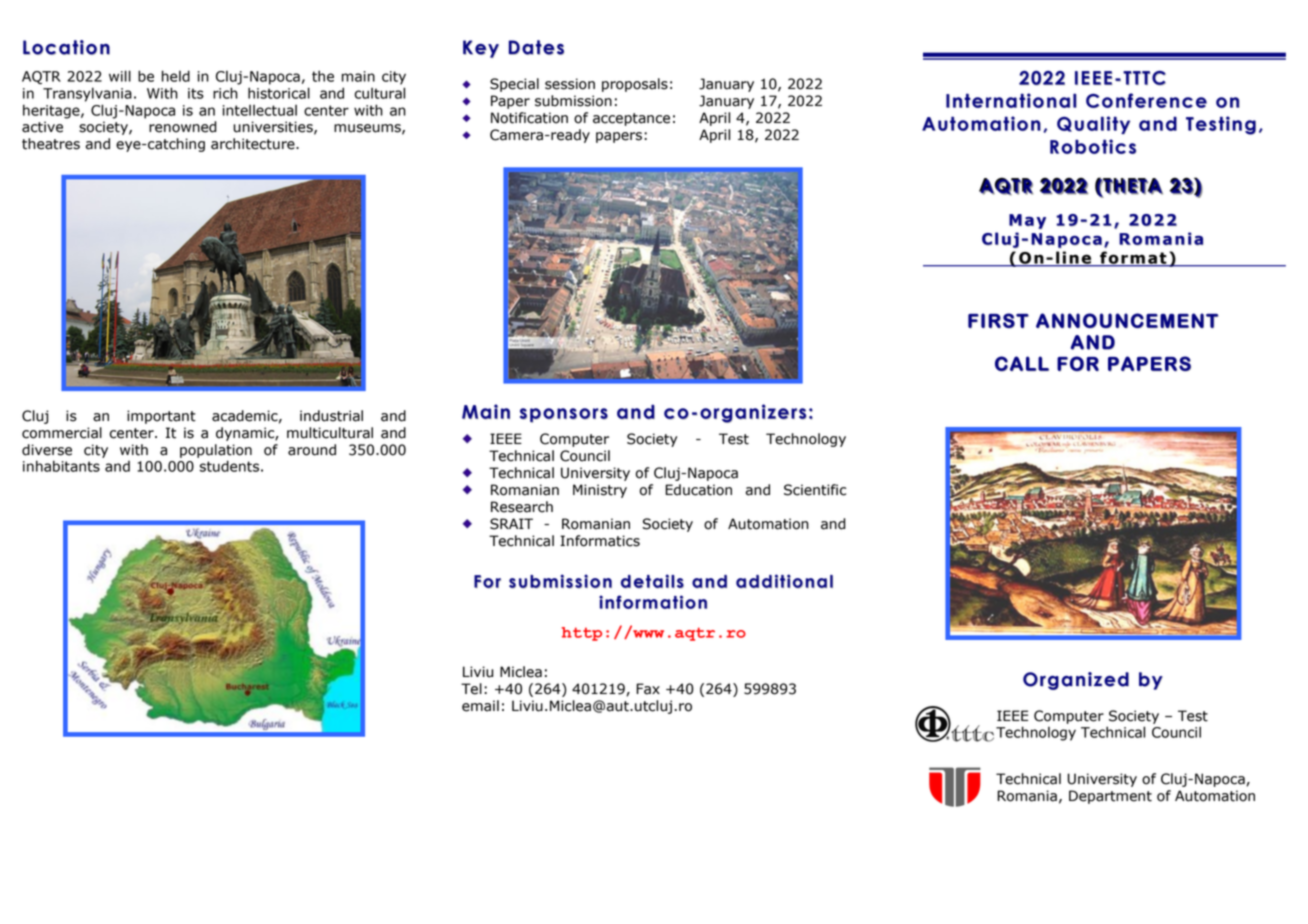 Image resolution: width=1308 pixels, height=924 pixels. Describe the element at coordinates (196, 93) in the screenshot. I see `its` at that location.
